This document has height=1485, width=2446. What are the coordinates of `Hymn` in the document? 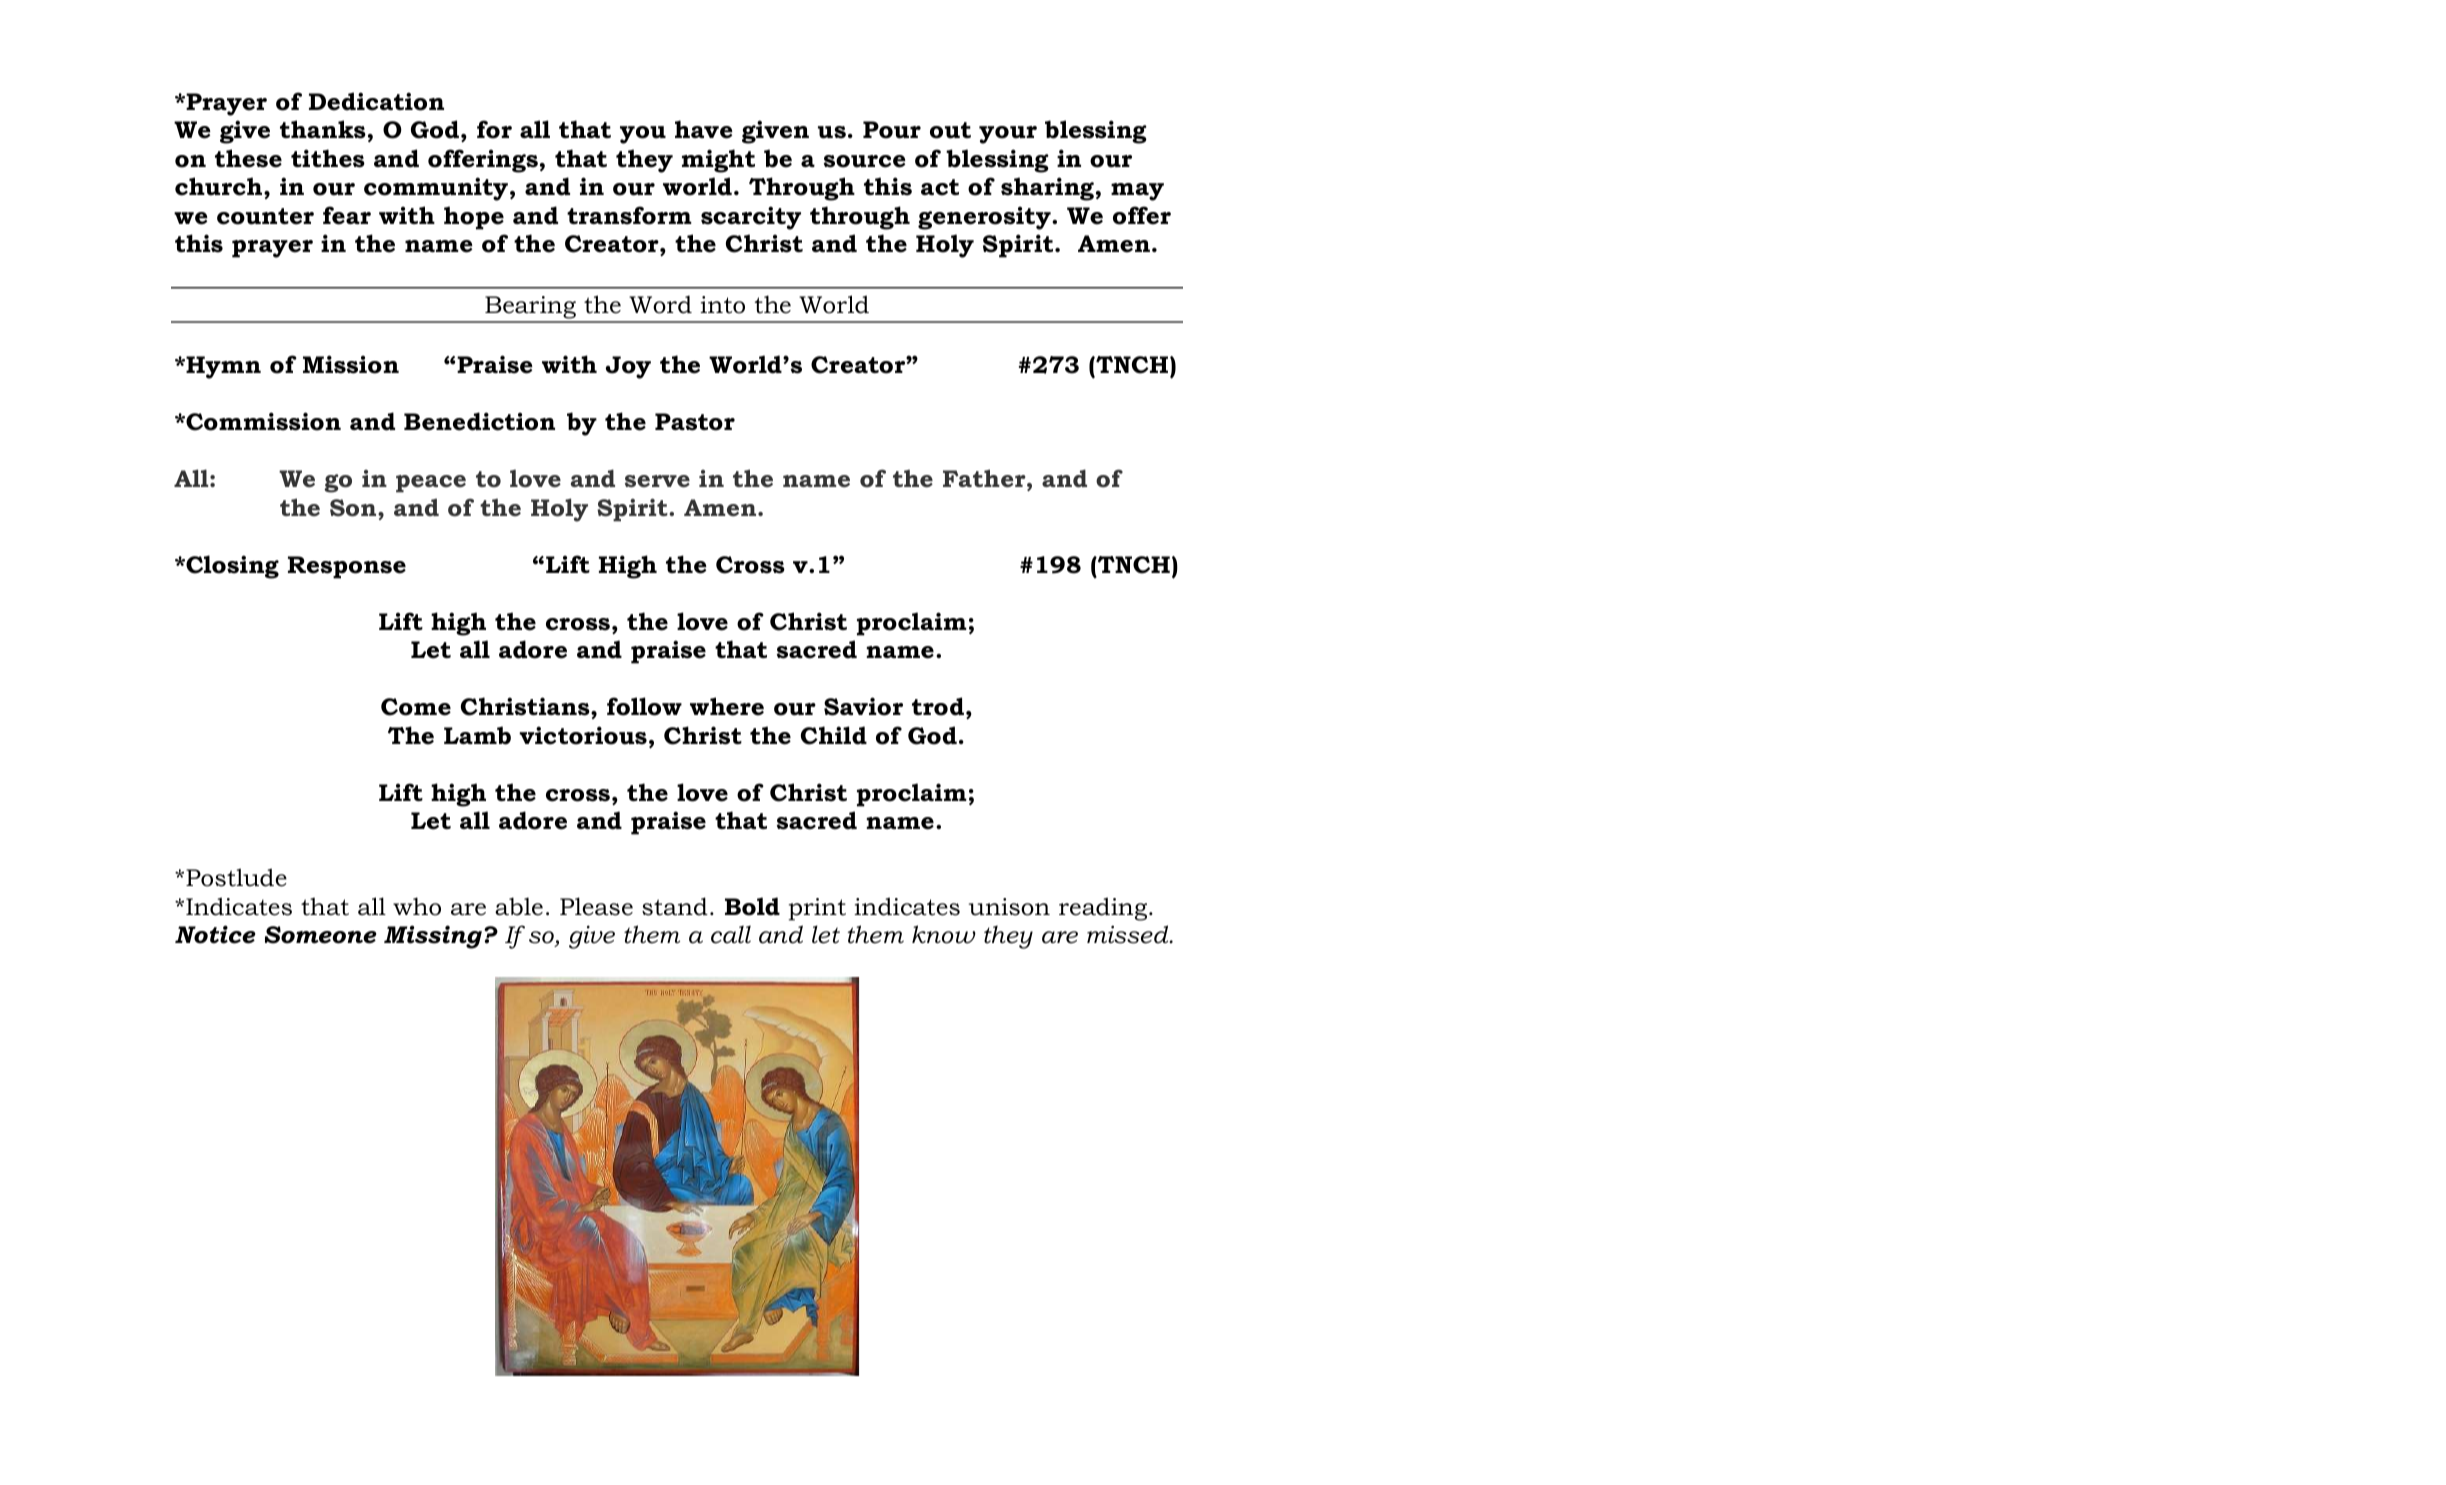 It's located at (222, 367).
